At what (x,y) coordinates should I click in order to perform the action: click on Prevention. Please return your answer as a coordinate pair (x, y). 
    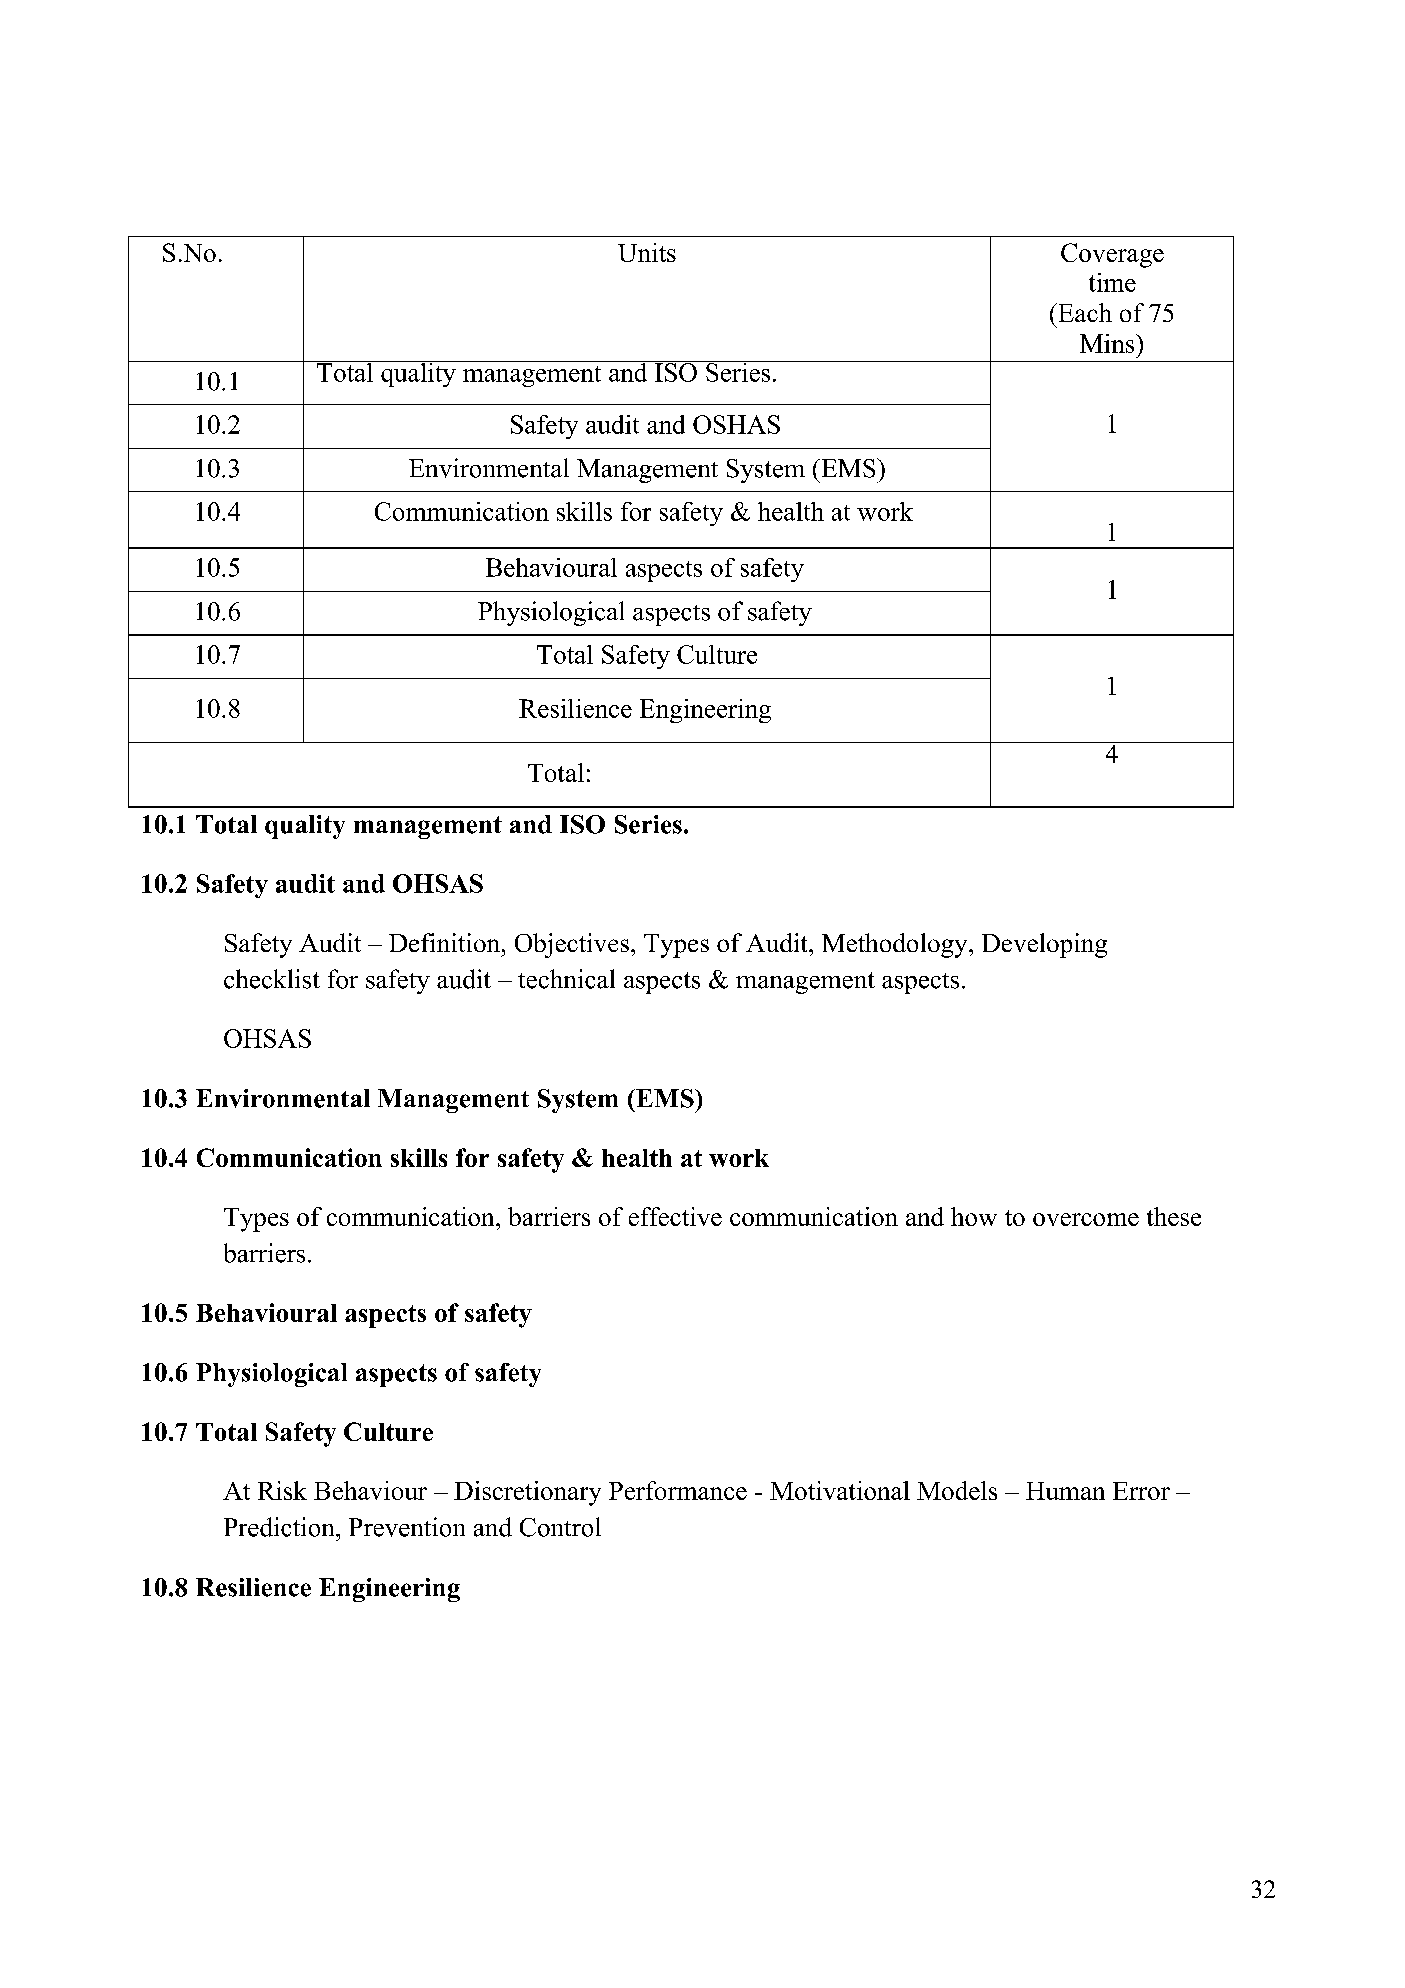
    Looking at the image, I should click on (407, 1527).
